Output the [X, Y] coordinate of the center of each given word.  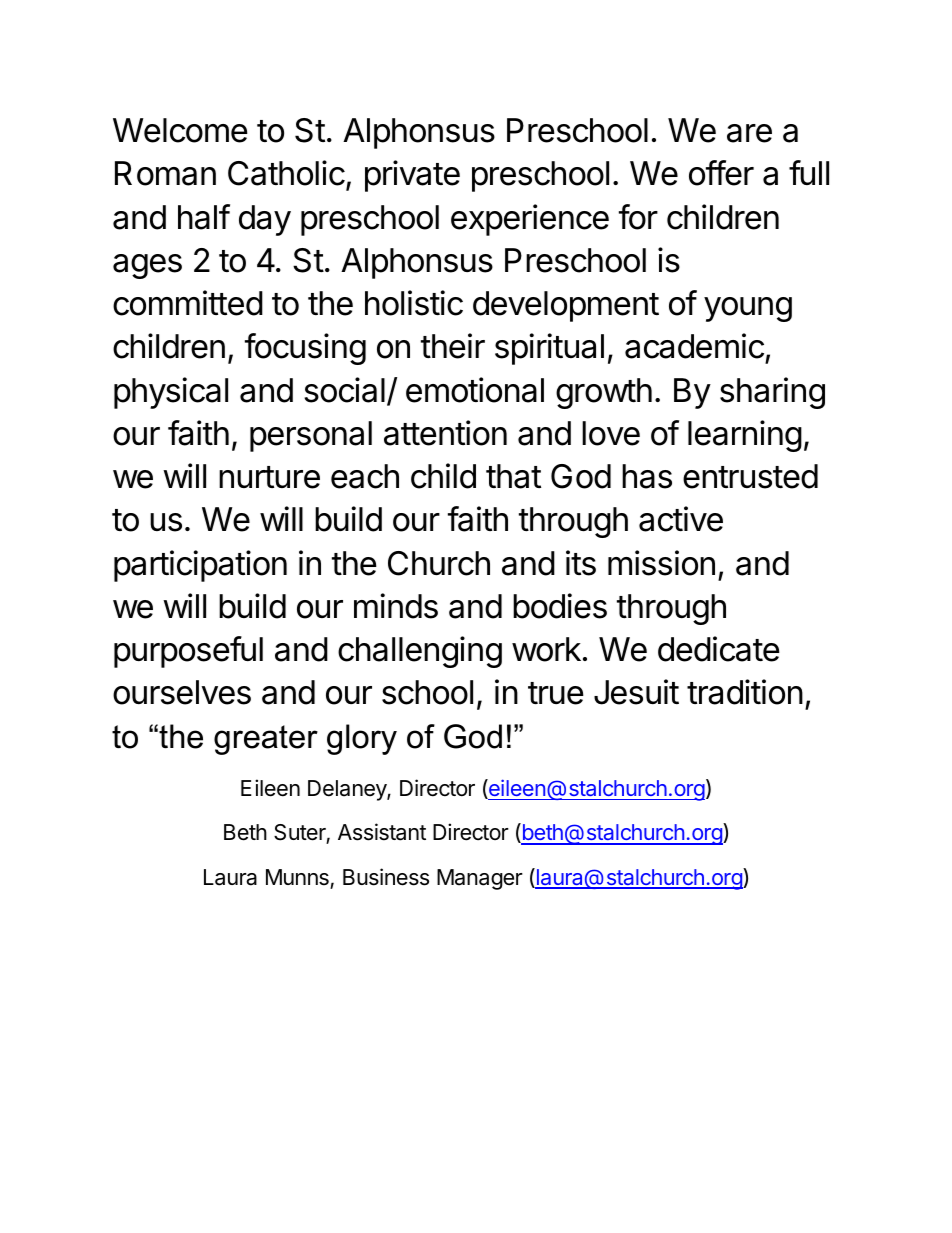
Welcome [180, 130]
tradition [745, 692]
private [412, 176]
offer [721, 173]
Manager [480, 879]
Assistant [382, 832]
